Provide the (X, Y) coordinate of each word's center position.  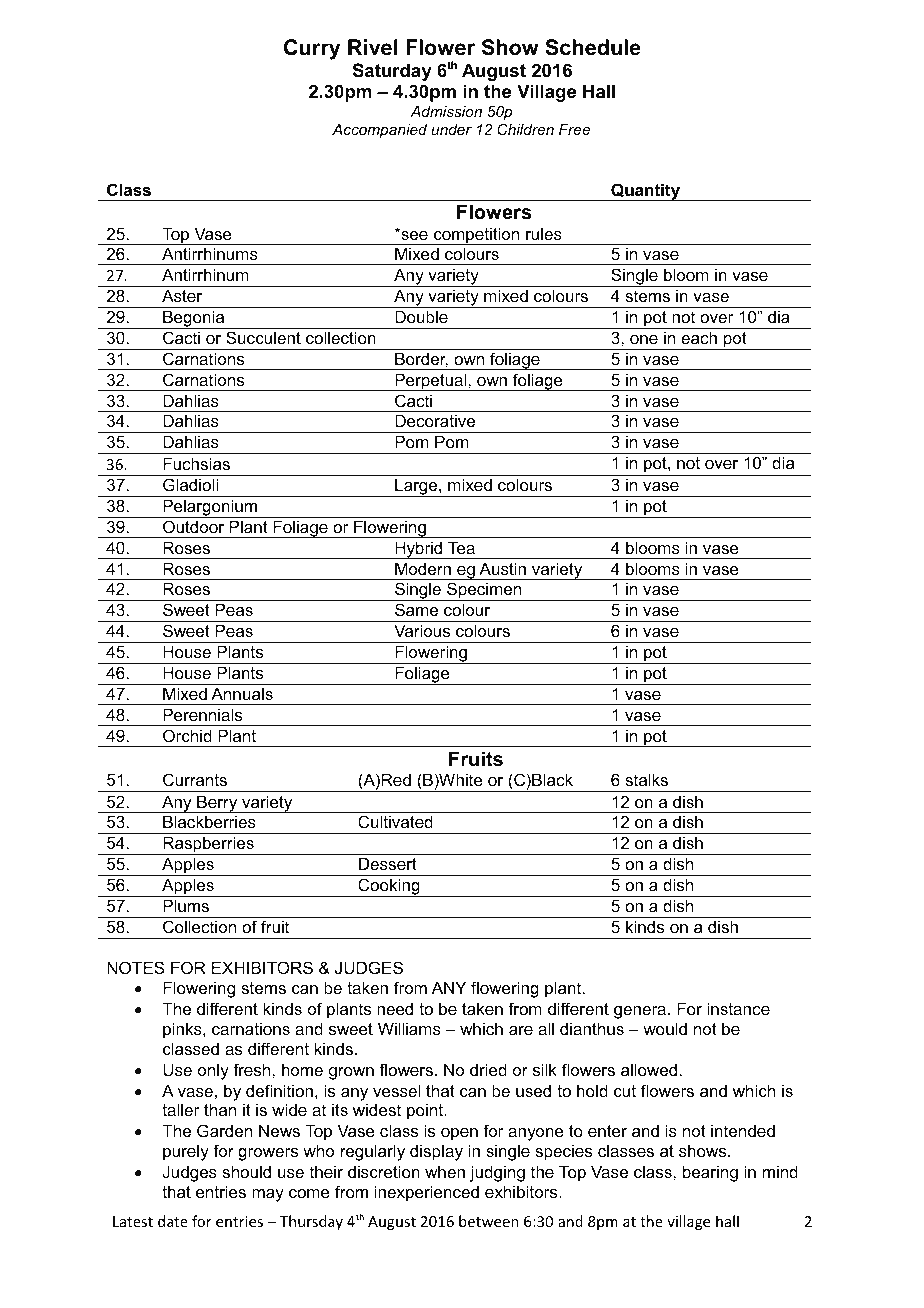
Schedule (593, 47)
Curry (312, 49)
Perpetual (431, 382)
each (699, 337)
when (445, 1171)
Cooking (389, 887)
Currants (195, 779)
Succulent (263, 337)
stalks (646, 779)
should (246, 1171)
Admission (446, 111)
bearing (710, 1173)
